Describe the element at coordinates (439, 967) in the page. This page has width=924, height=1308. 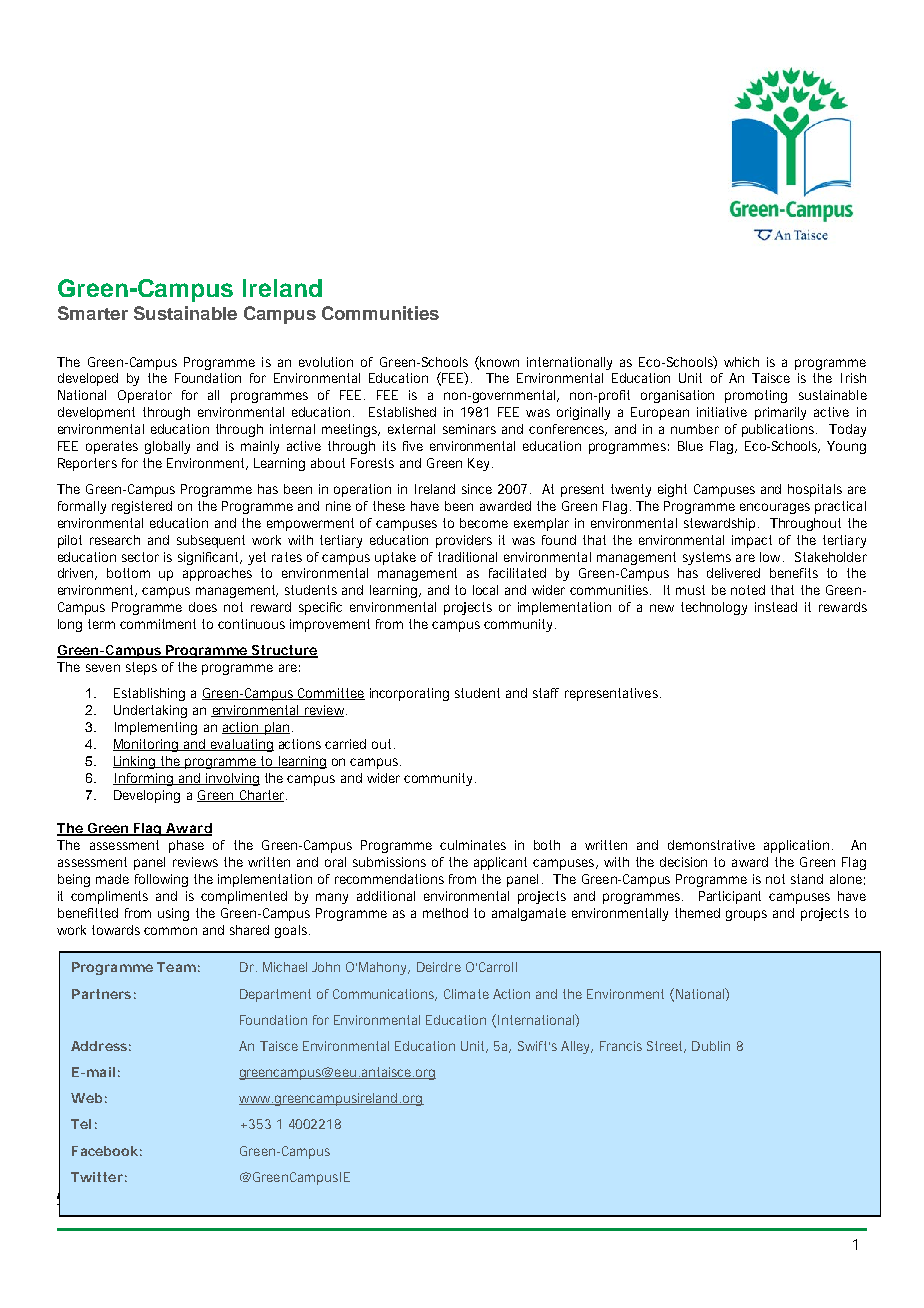
I see `Deirdre` at that location.
